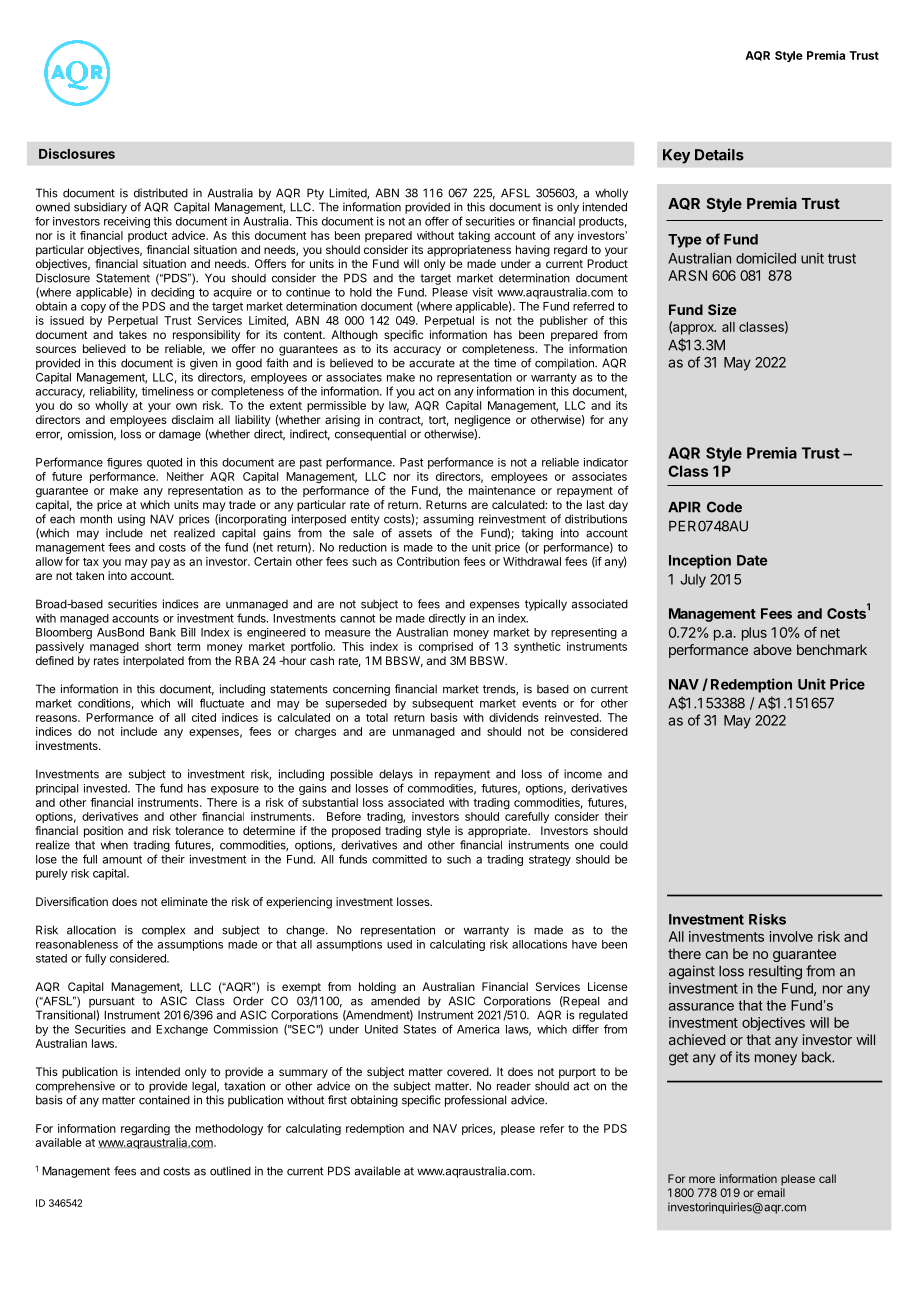 The width and height of the screenshot is (911, 1316). Describe the element at coordinates (475, 1101) in the screenshot. I see `professional` at that location.
